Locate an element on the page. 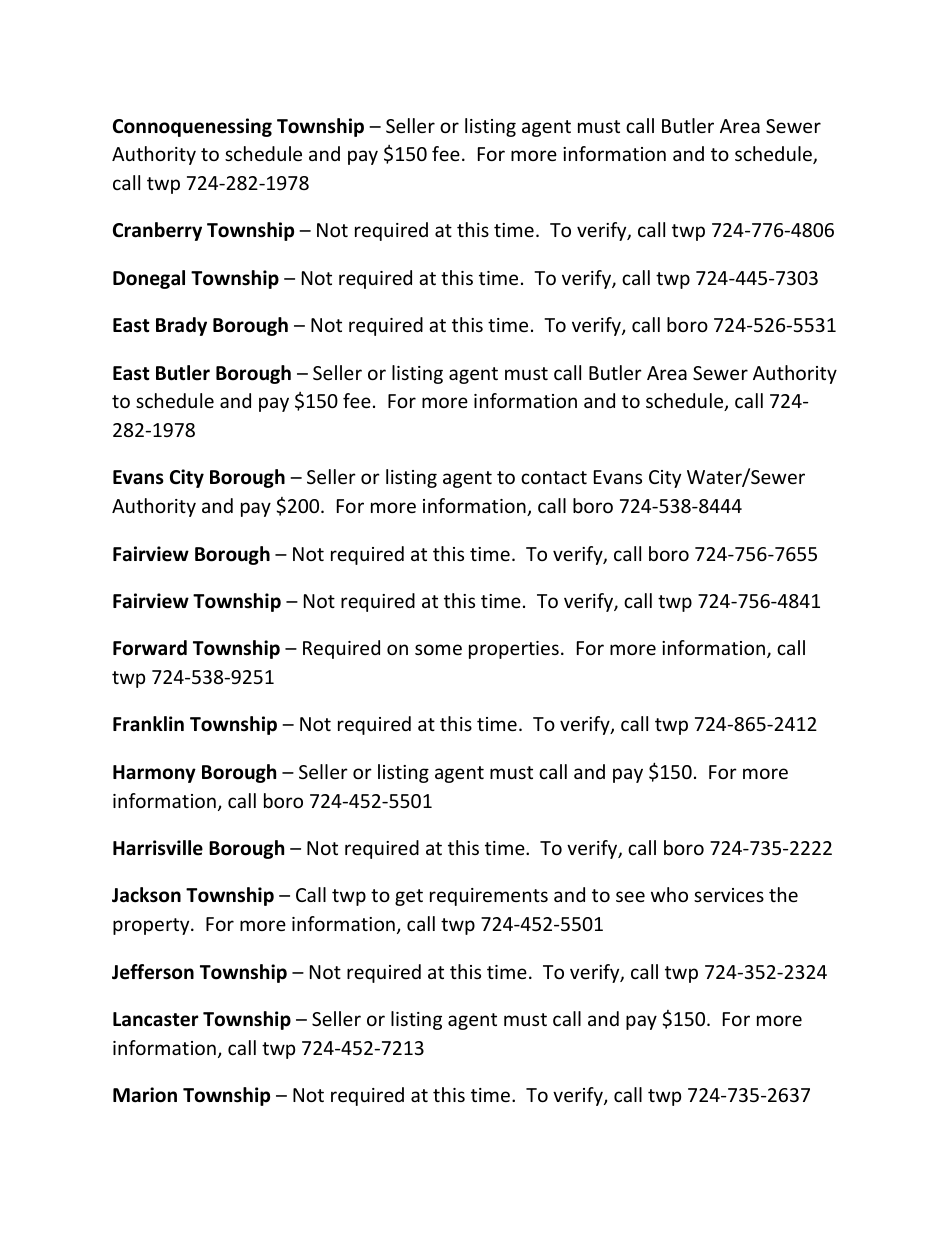  properties is located at coordinates (514, 650).
